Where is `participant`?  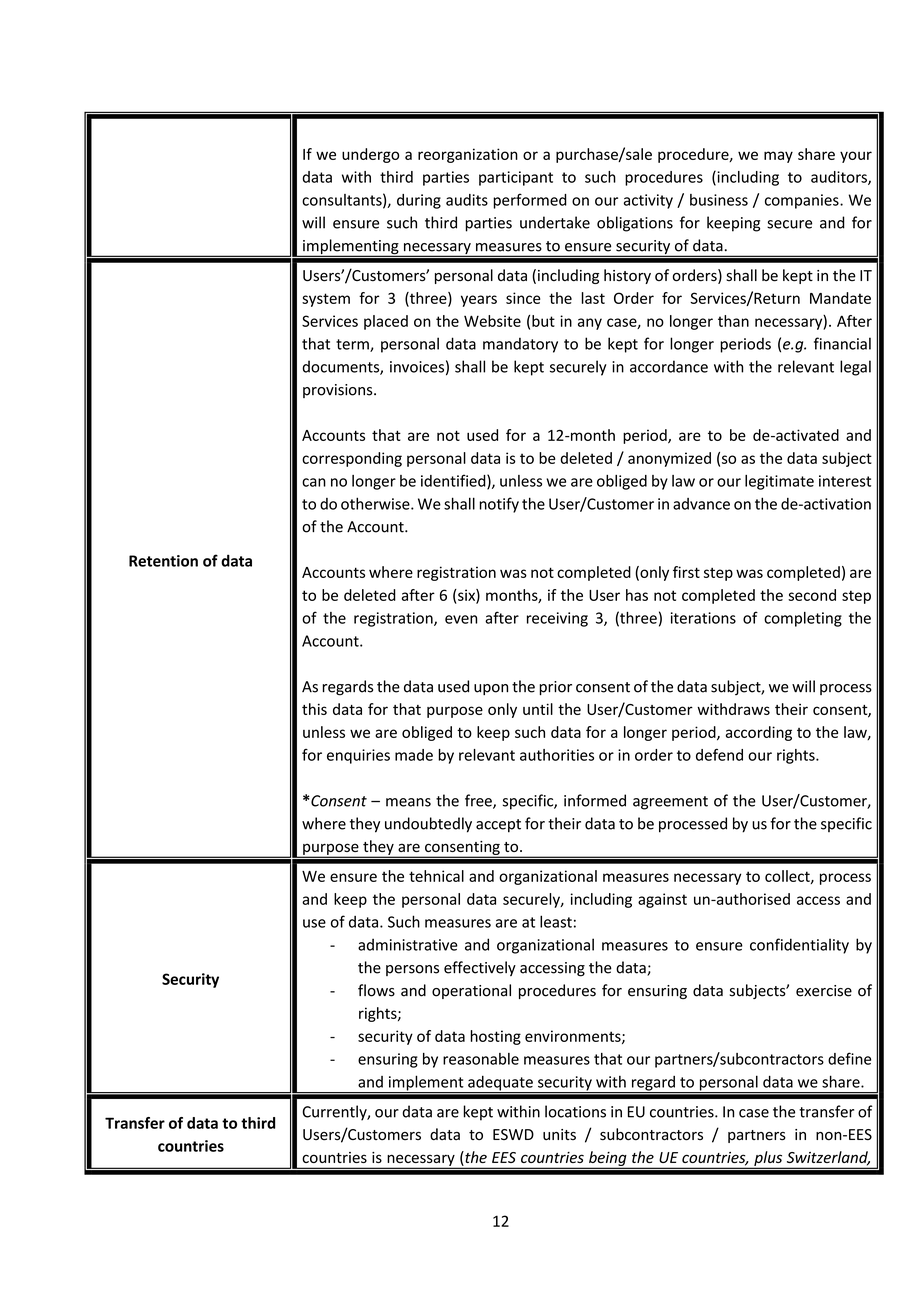
participant is located at coordinates (516, 178).
